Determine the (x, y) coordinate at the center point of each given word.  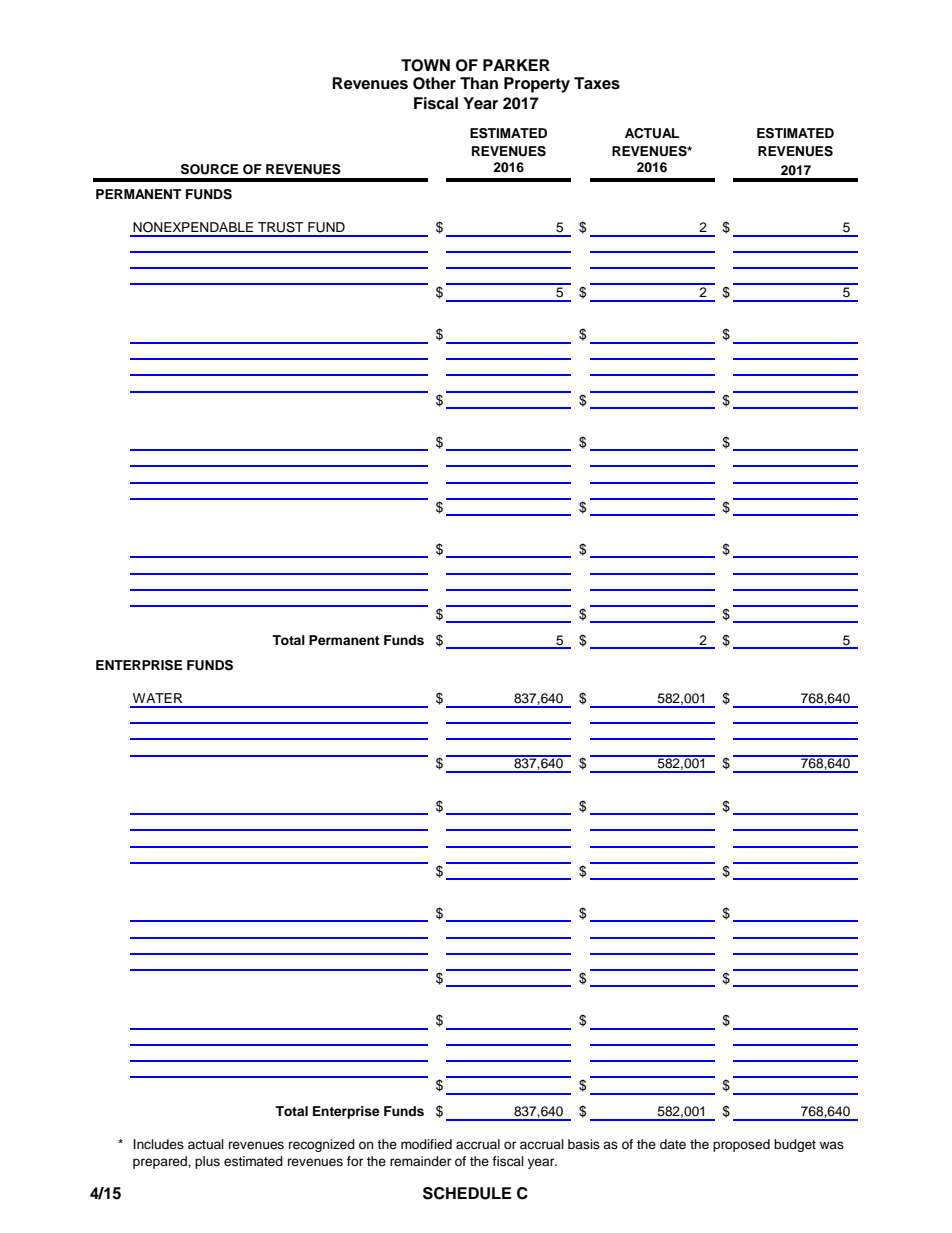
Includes (158, 1144)
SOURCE (210, 169)
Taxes (597, 83)
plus (207, 1162)
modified (426, 1144)
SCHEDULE (467, 1193)
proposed (741, 1145)
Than (479, 83)
